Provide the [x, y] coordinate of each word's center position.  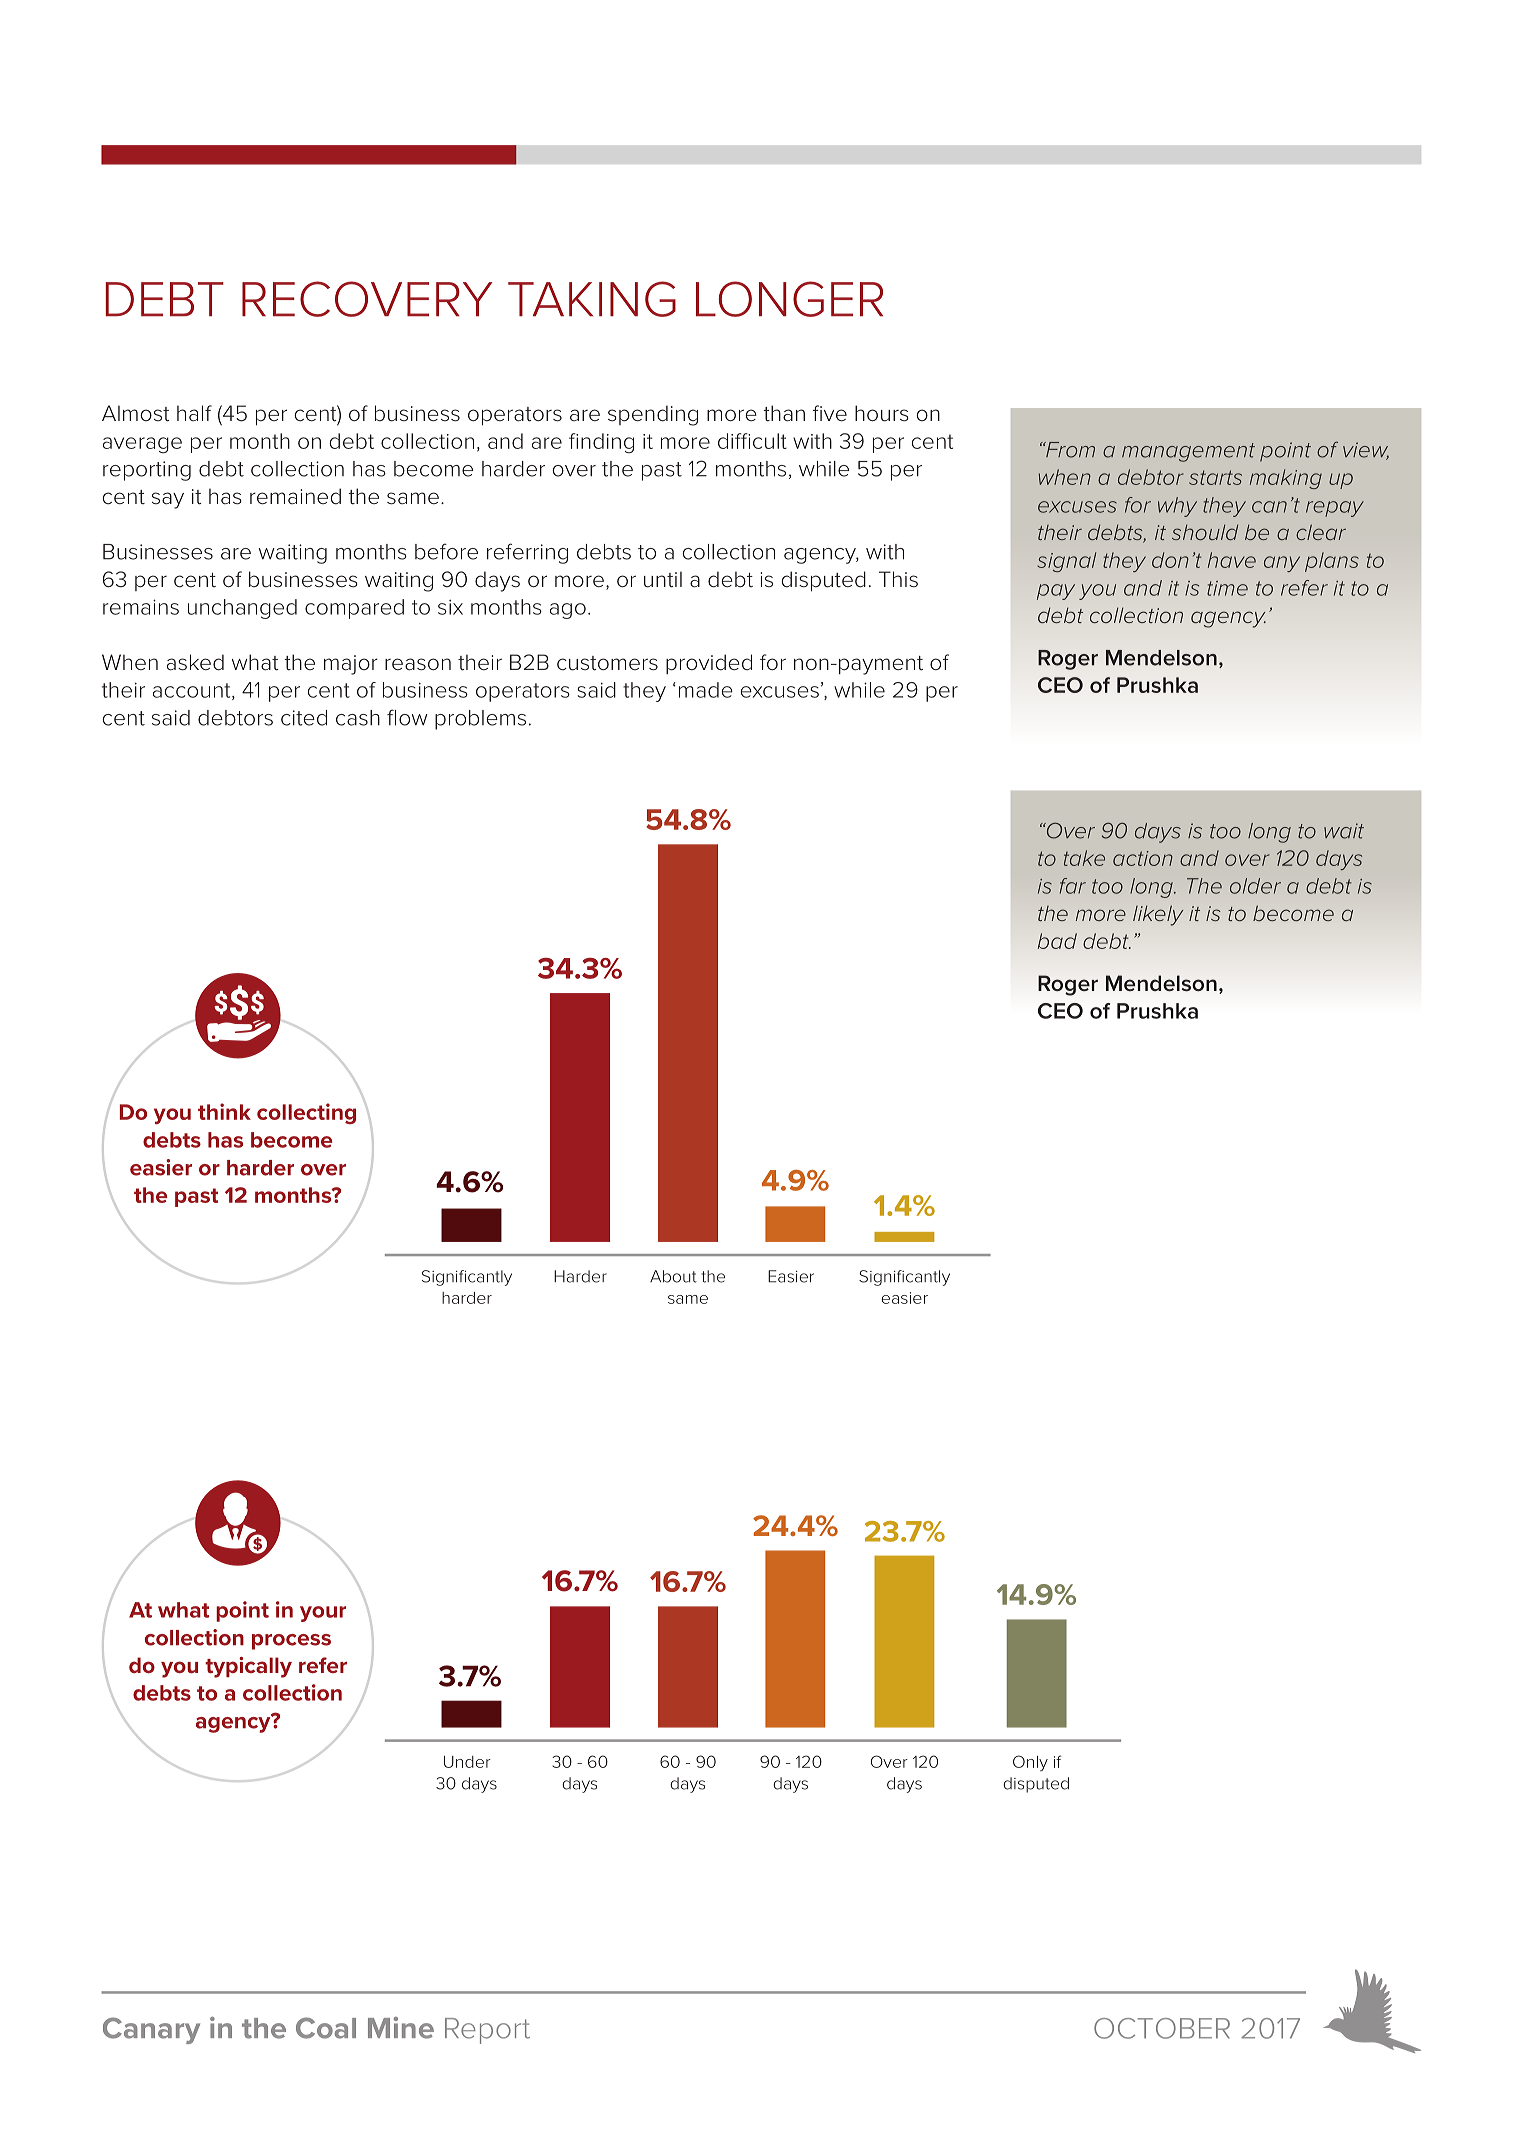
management [1188, 452]
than [784, 413]
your [323, 1614]
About [673, 1276]
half [194, 413]
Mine [401, 2028]
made [706, 690]
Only [1030, 1763]
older [1255, 886]
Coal [326, 2028]
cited [304, 718]
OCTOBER [1162, 2028]
